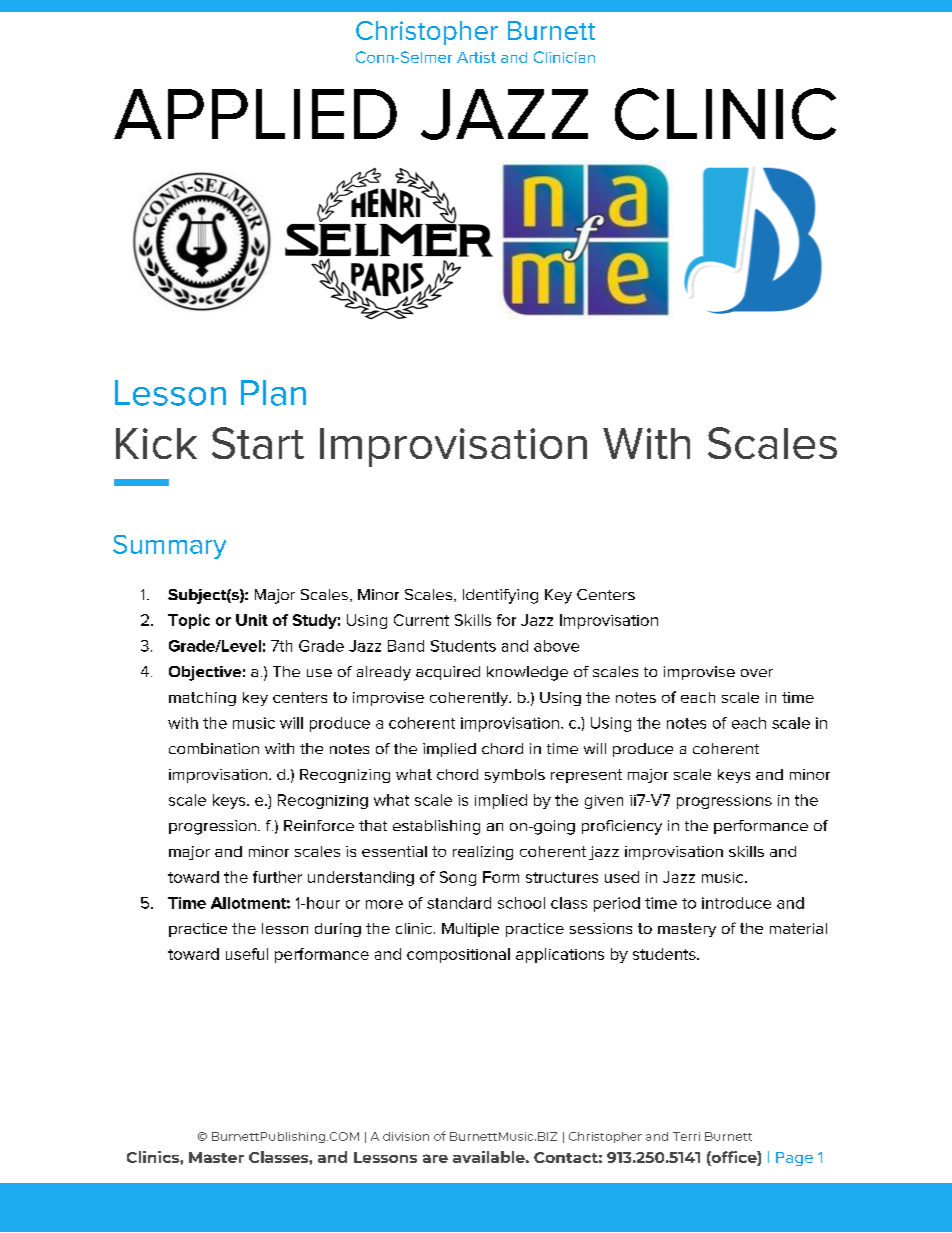  What do you see at coordinates (757, 673) in the document?
I see `over` at bounding box center [757, 673].
